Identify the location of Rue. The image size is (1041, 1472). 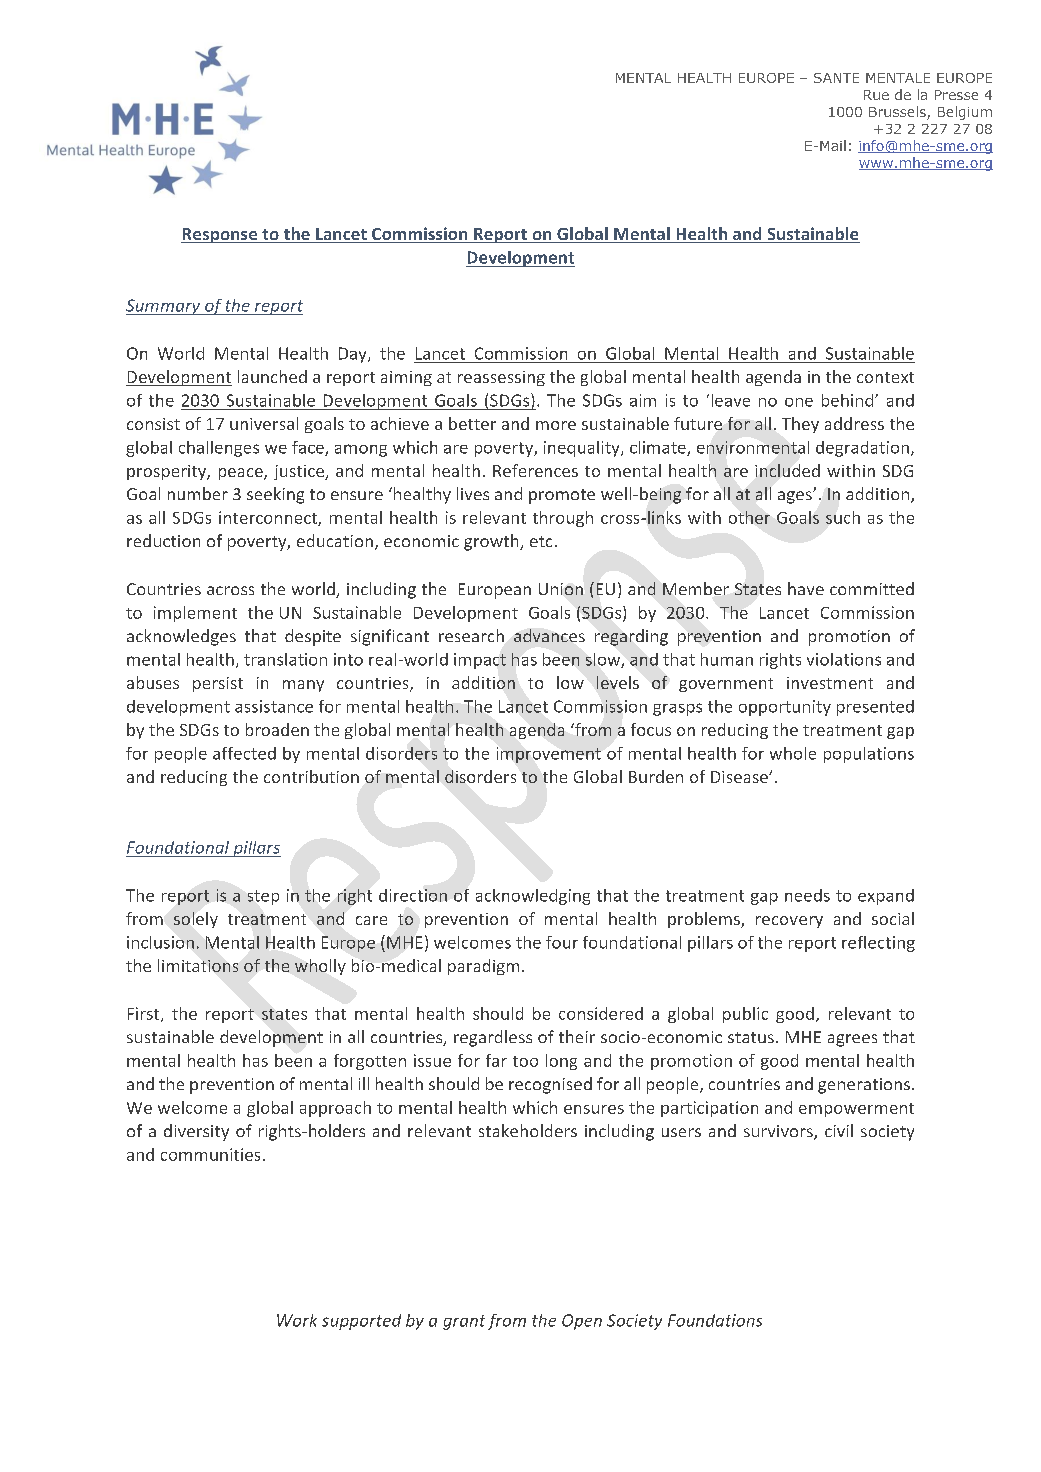
(876, 95).
